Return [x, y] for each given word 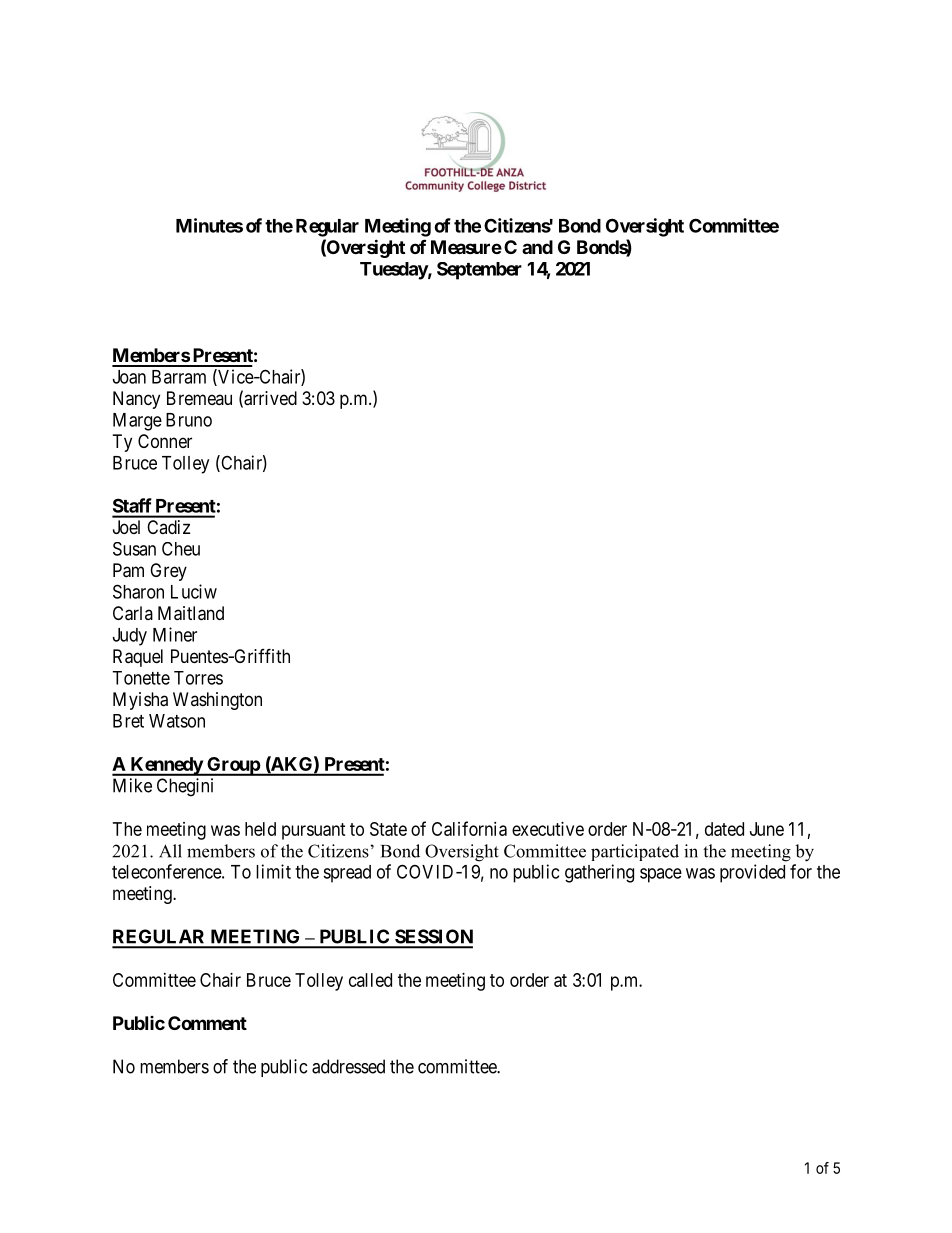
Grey [168, 572]
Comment [207, 1023]
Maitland [191, 613]
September [479, 271]
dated [724, 829]
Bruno [189, 420]
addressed [348, 1066]
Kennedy [166, 766]
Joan [129, 377]
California [469, 828]
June [767, 829]
